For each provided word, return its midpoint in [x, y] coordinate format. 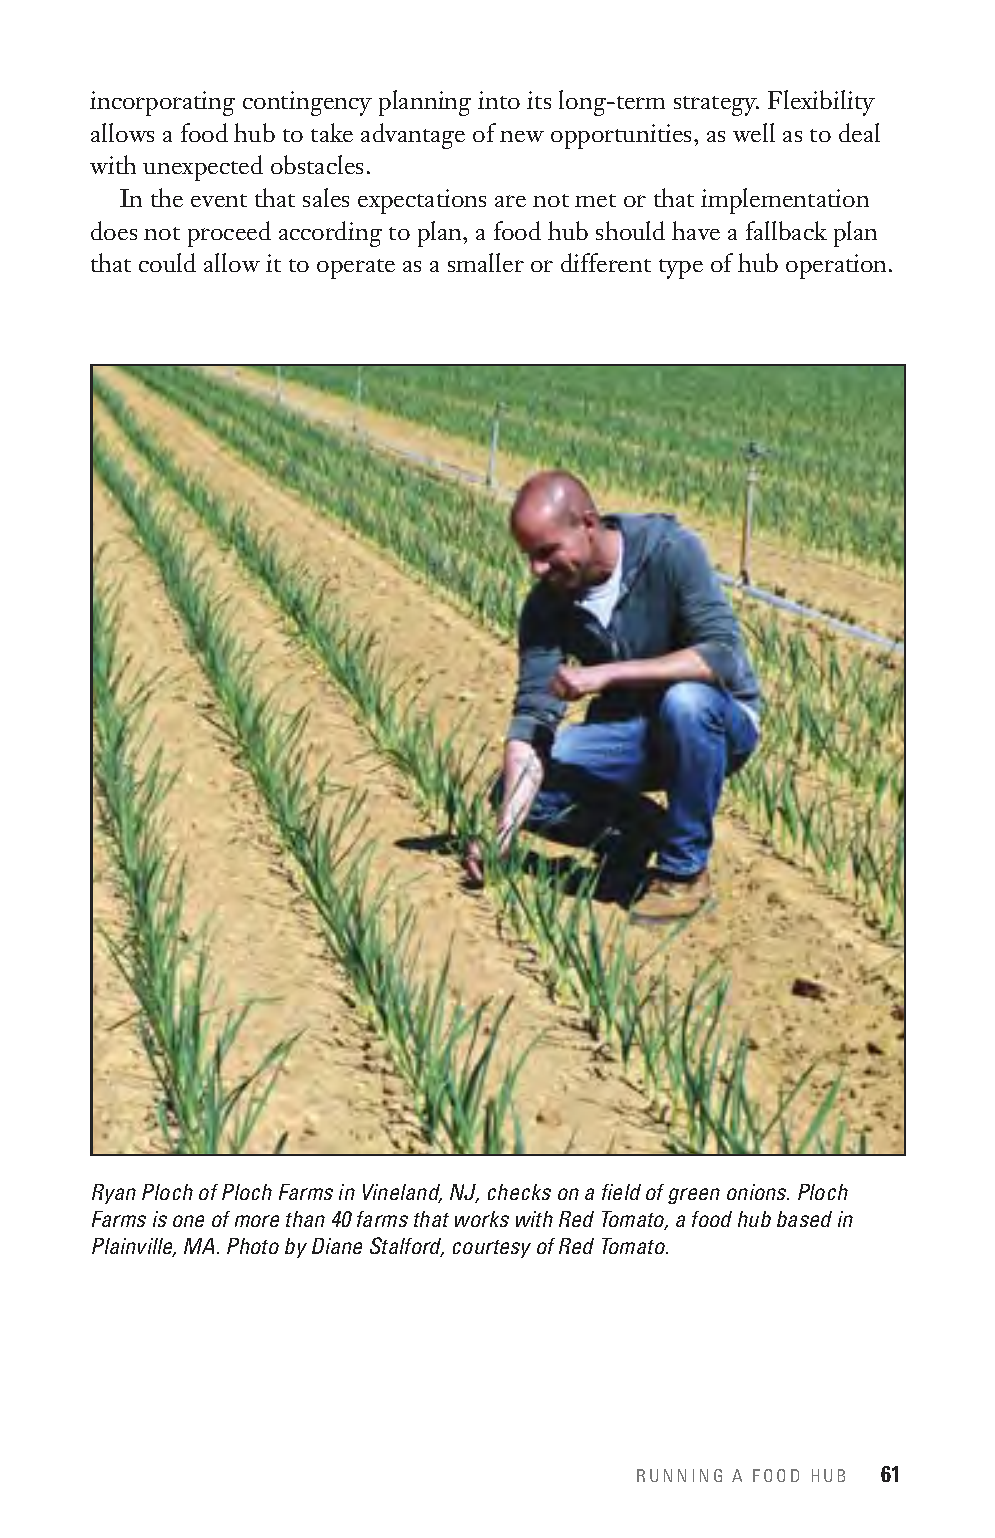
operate [356, 269]
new [522, 136]
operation [838, 266]
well [754, 132]
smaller [486, 262]
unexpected [203, 168]
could [167, 262]
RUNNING [679, 1475]
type [681, 269]
